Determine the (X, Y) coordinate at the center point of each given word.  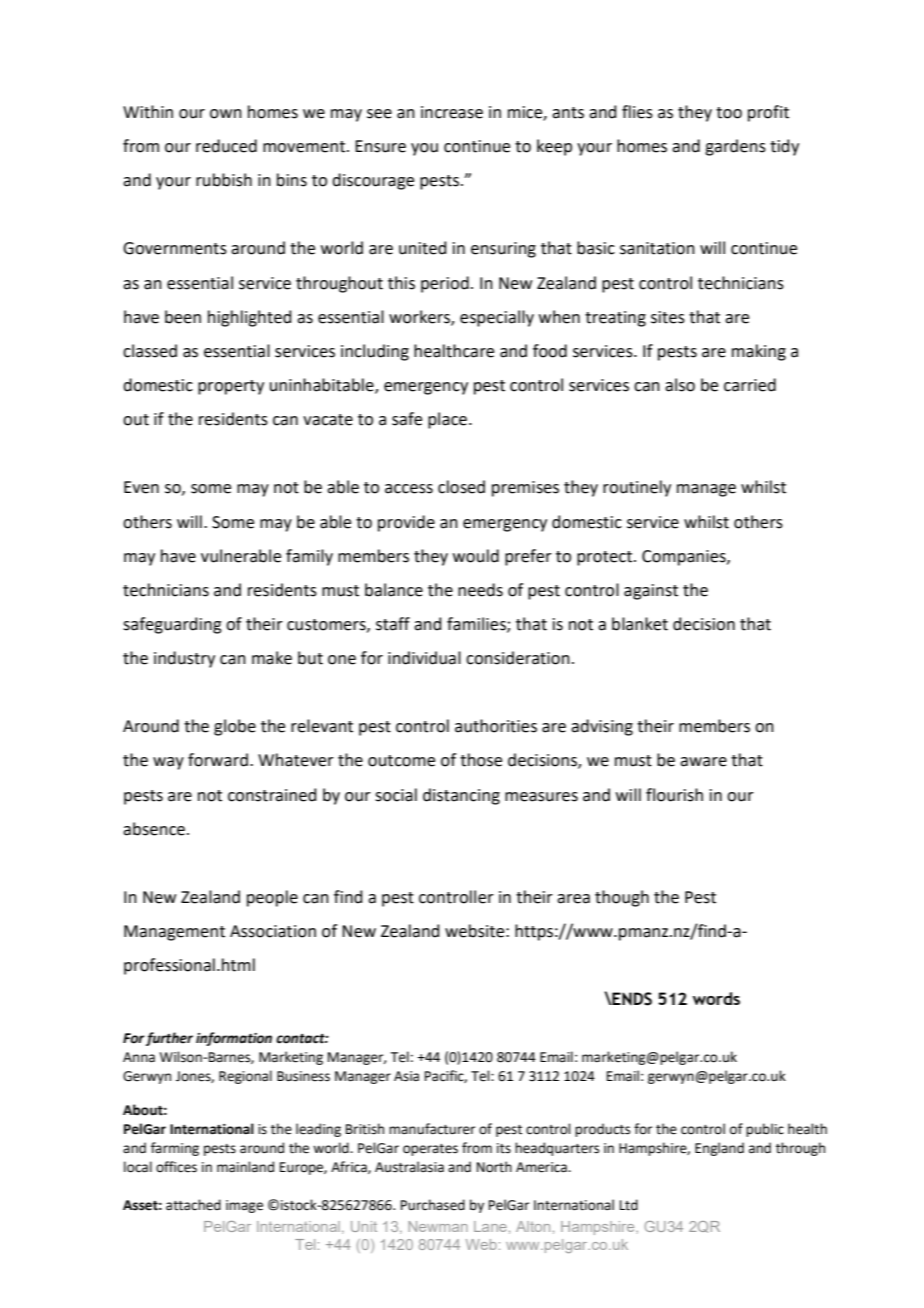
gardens (735, 147)
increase (452, 112)
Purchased (433, 1205)
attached (193, 1205)
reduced (226, 146)
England (719, 1149)
